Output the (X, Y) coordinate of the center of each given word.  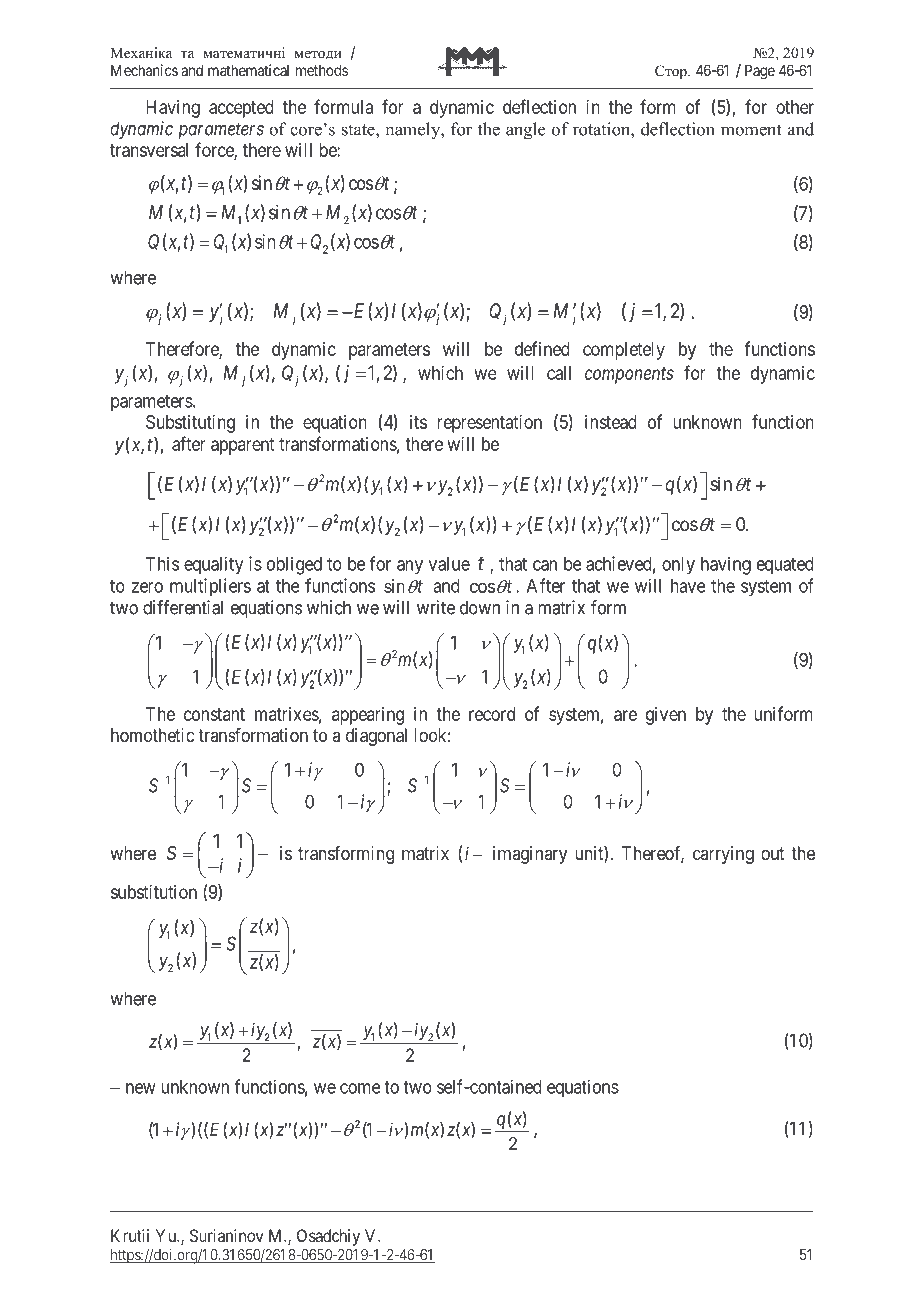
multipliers (210, 587)
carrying (723, 855)
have (688, 586)
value (449, 564)
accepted (241, 109)
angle (525, 131)
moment (751, 130)
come (360, 1088)
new (141, 1088)
